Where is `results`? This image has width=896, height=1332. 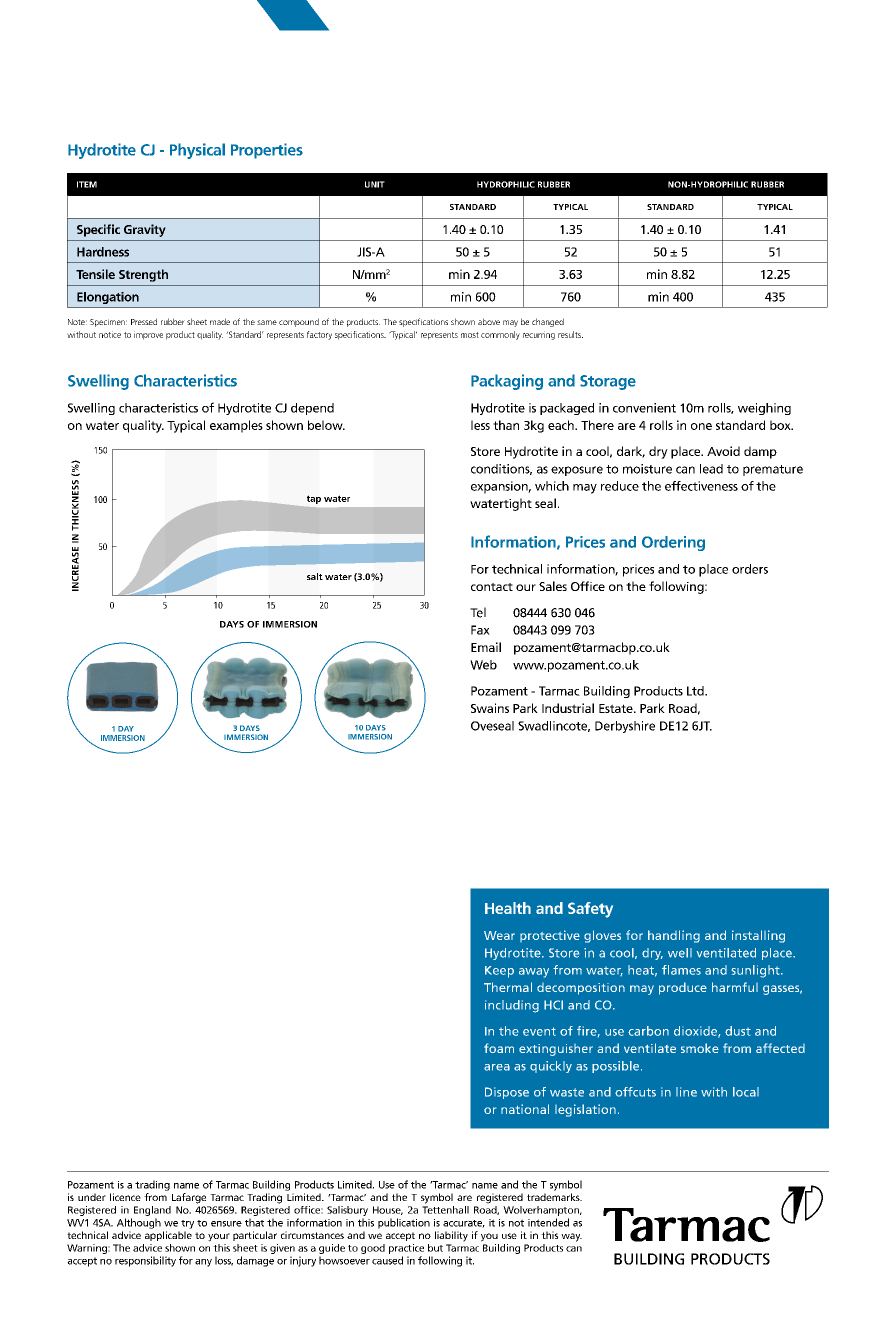
results is located at coordinates (570, 334).
